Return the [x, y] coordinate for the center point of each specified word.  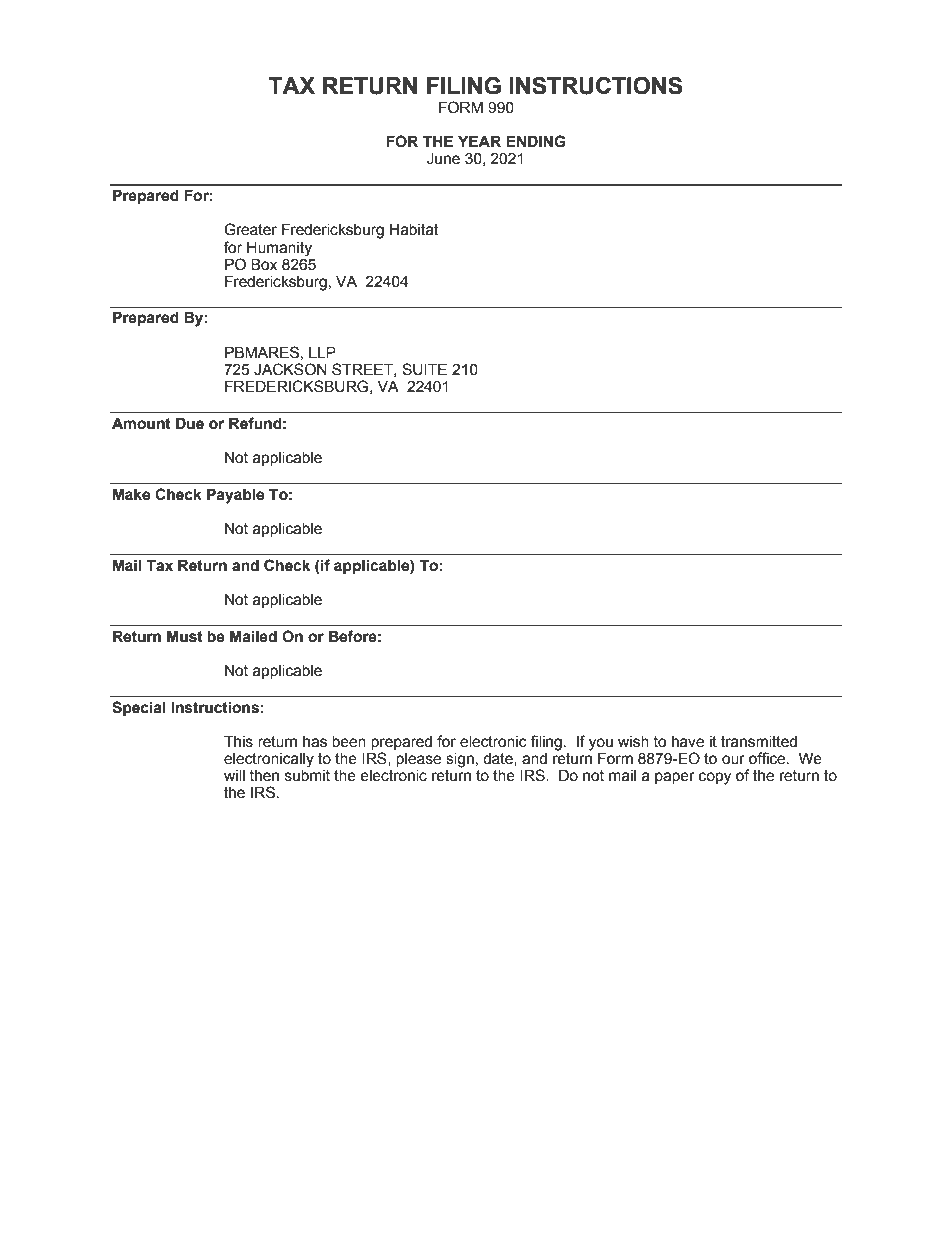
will [234, 775]
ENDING [536, 141]
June [443, 158]
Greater [250, 229]
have [688, 742]
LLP [322, 352]
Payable [235, 496]
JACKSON [290, 369]
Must [185, 636]
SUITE [424, 369]
